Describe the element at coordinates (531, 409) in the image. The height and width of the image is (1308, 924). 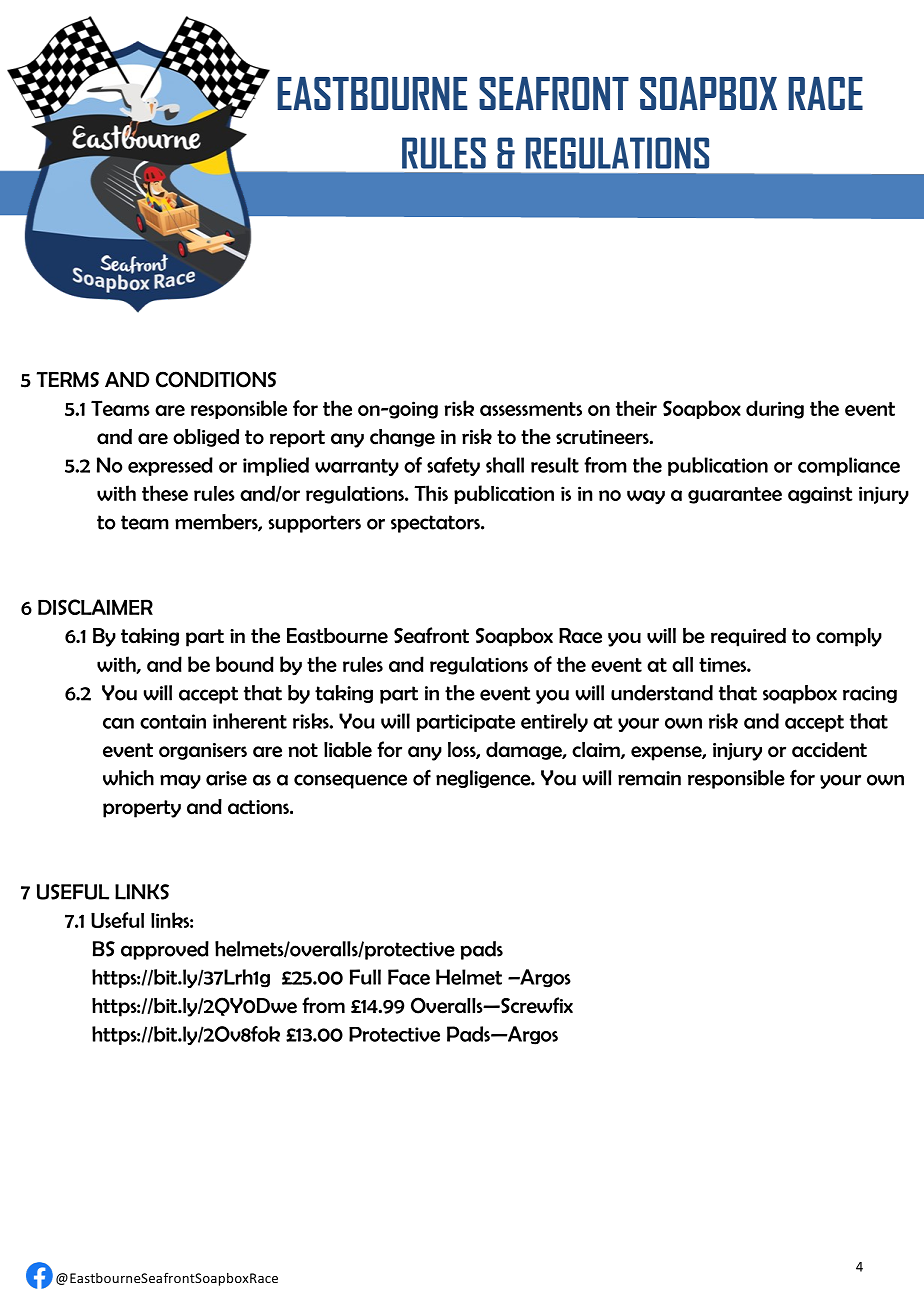
I see `assessments` at that location.
